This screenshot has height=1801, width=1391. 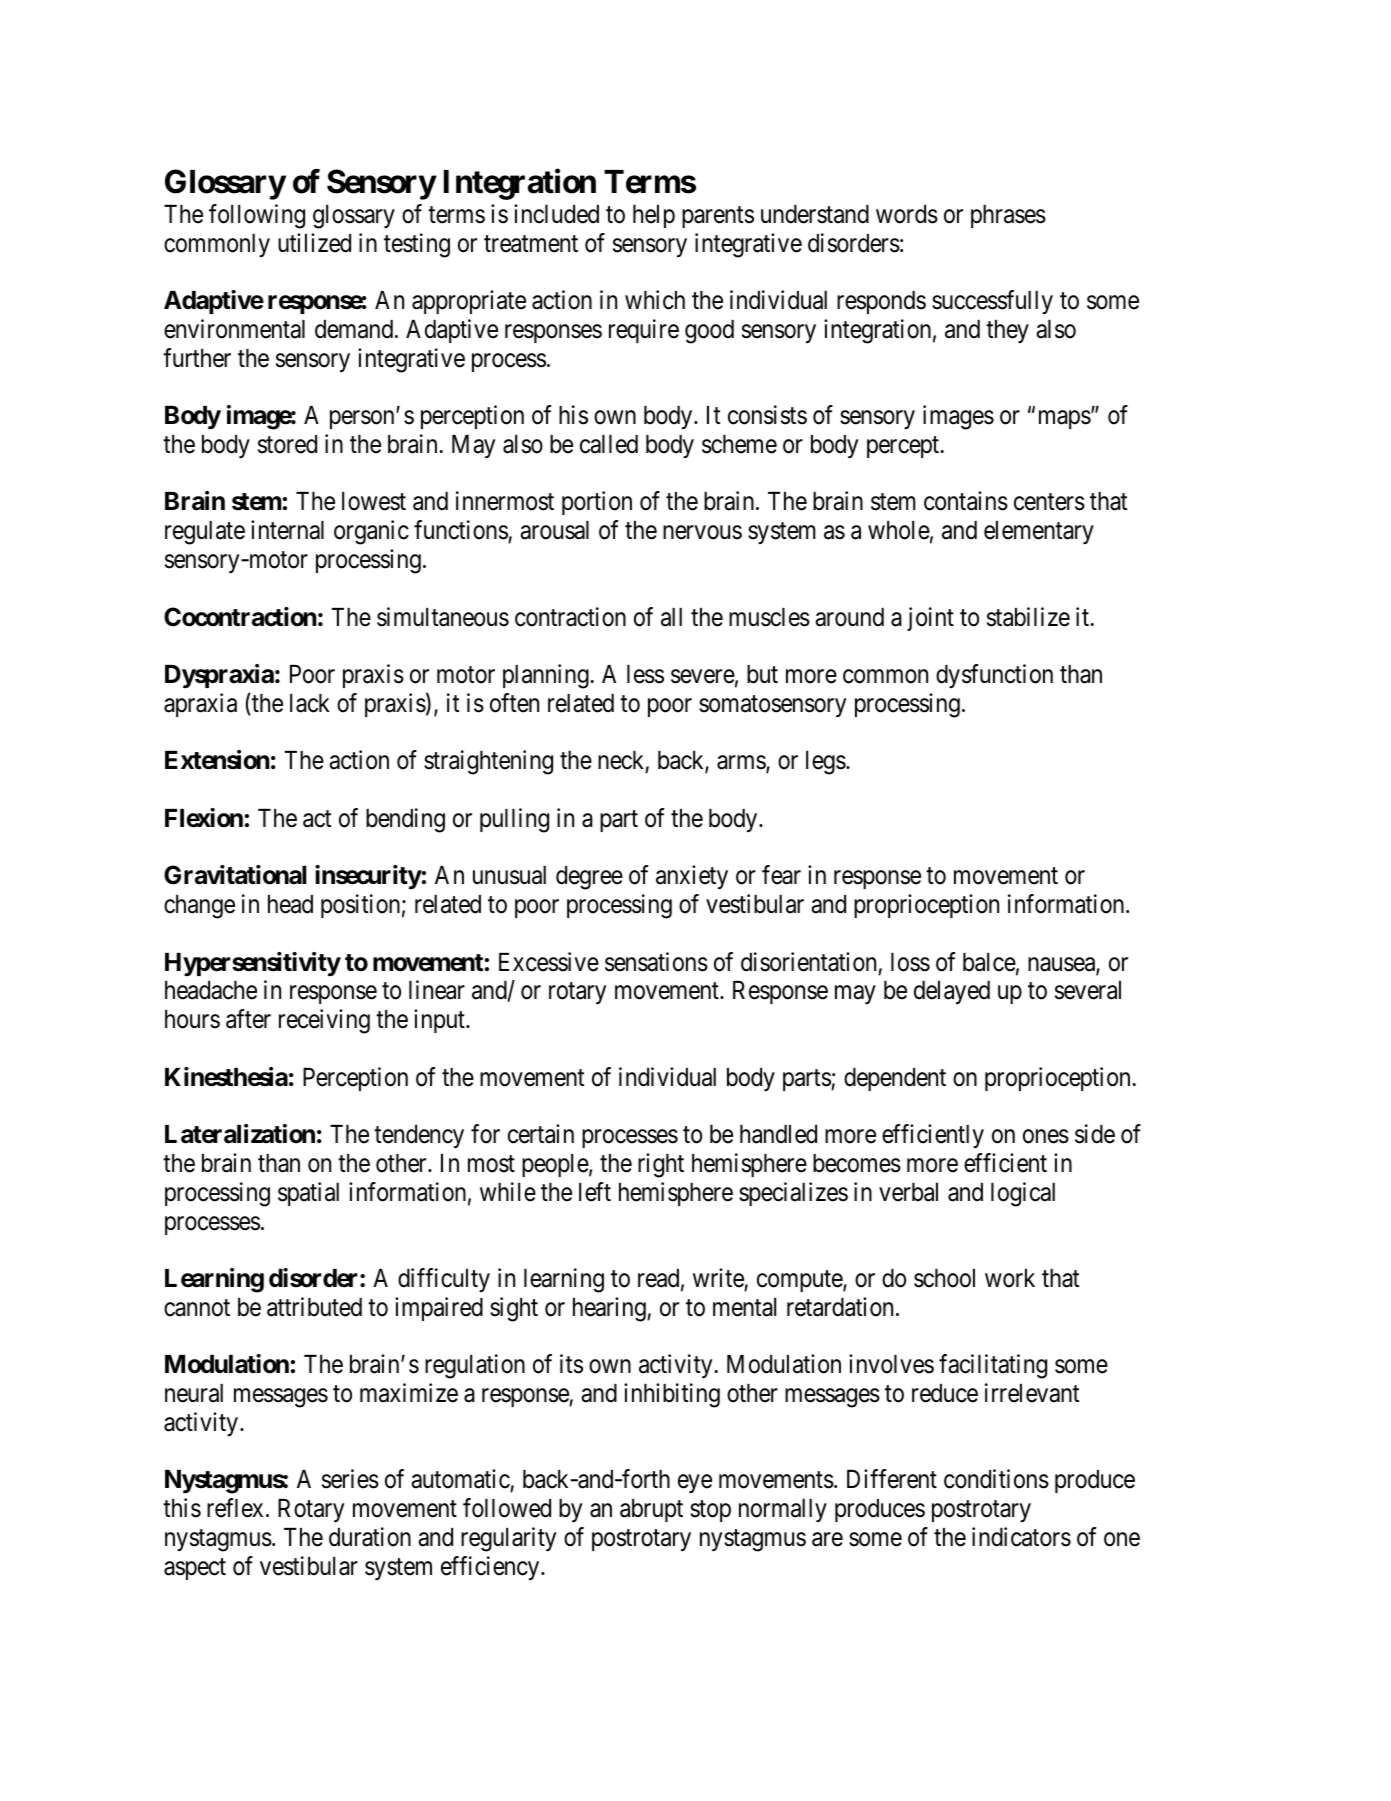 What do you see at coordinates (314, 243) in the screenshot?
I see `utilized` at bounding box center [314, 243].
